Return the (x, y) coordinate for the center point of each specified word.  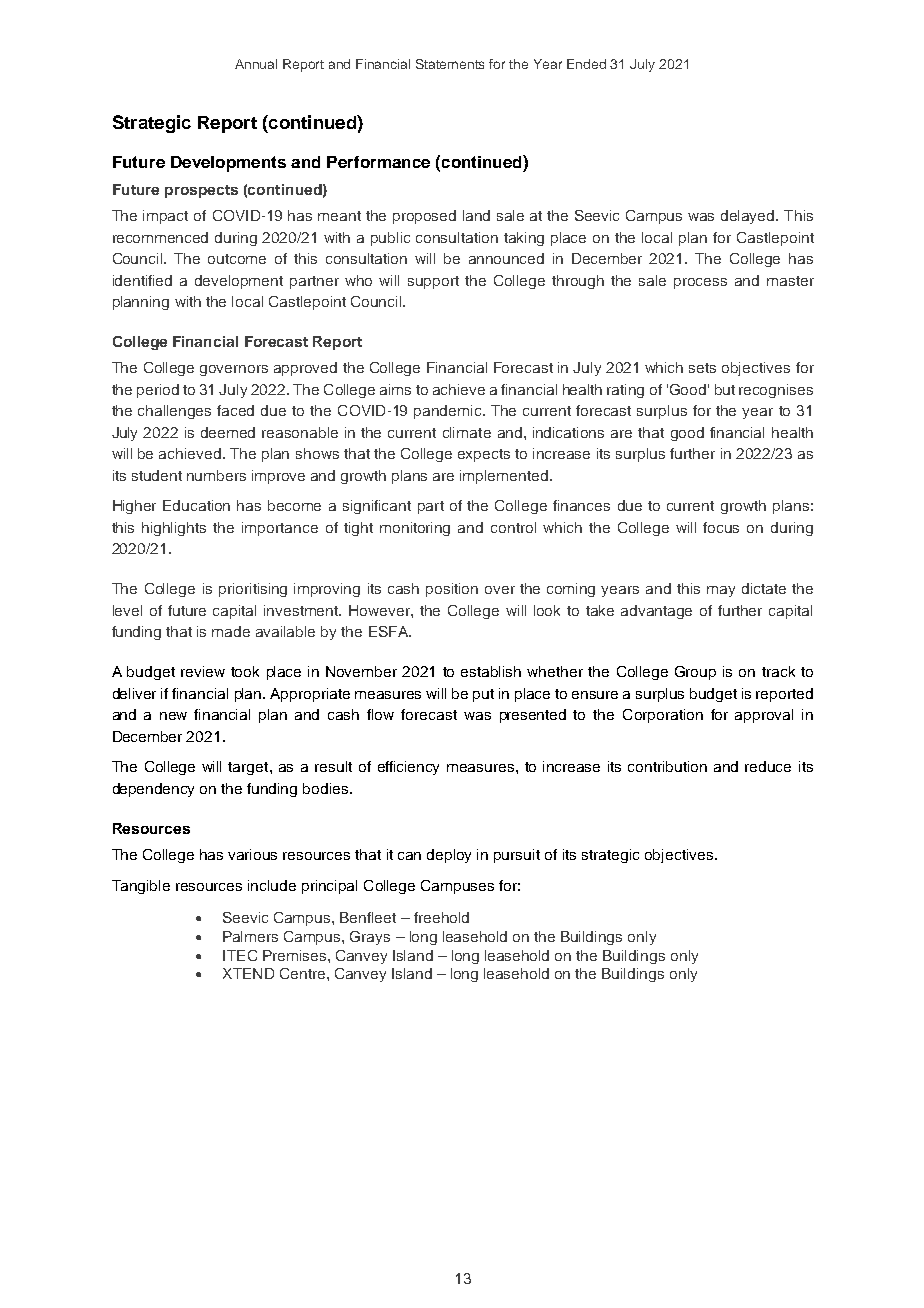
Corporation (663, 716)
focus (721, 527)
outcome (237, 259)
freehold (441, 917)
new (173, 716)
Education (196, 505)
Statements (450, 64)
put (483, 695)
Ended (586, 64)
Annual (256, 64)
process (700, 283)
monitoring (415, 529)
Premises (296, 955)
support (433, 282)
